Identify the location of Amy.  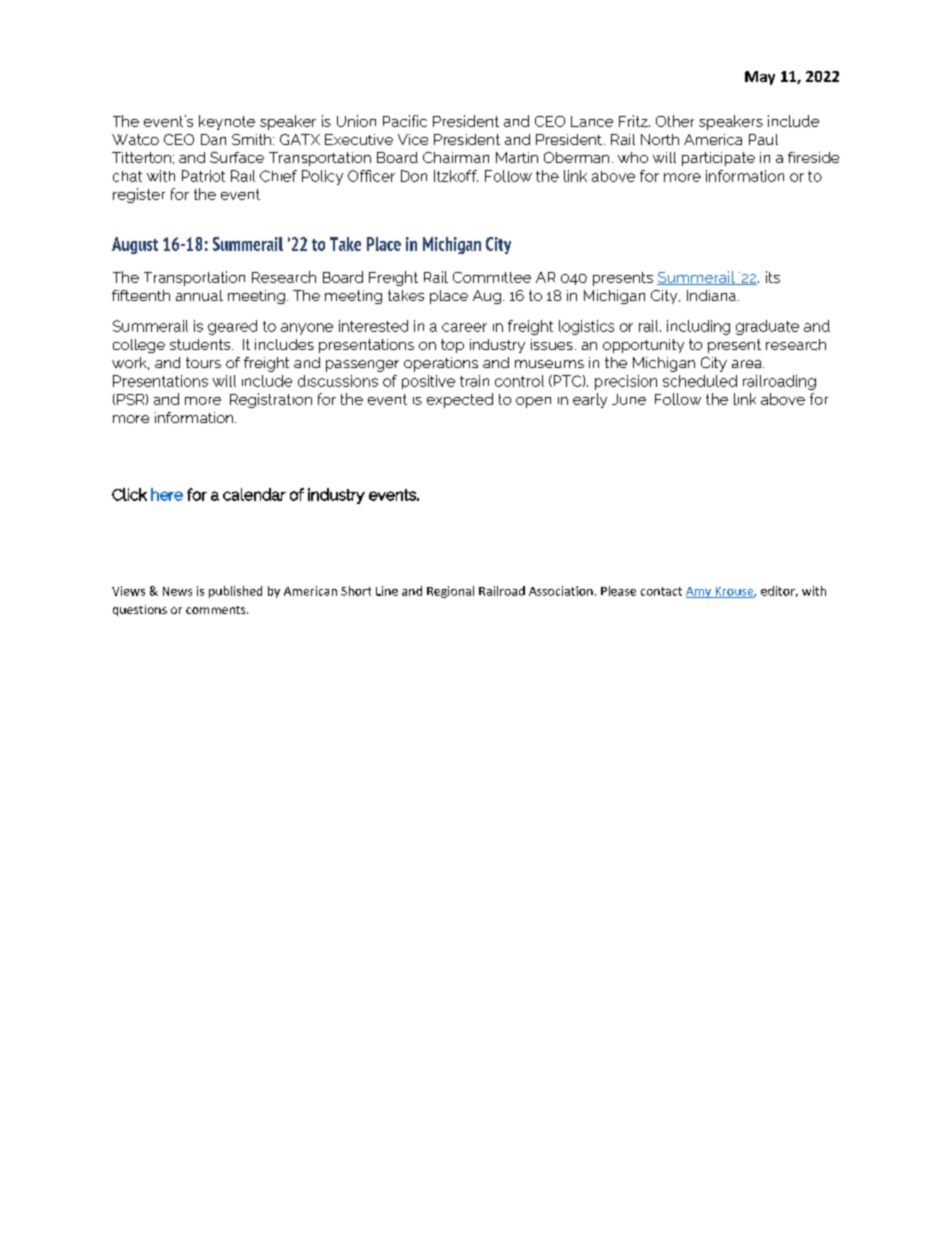
(700, 592).
